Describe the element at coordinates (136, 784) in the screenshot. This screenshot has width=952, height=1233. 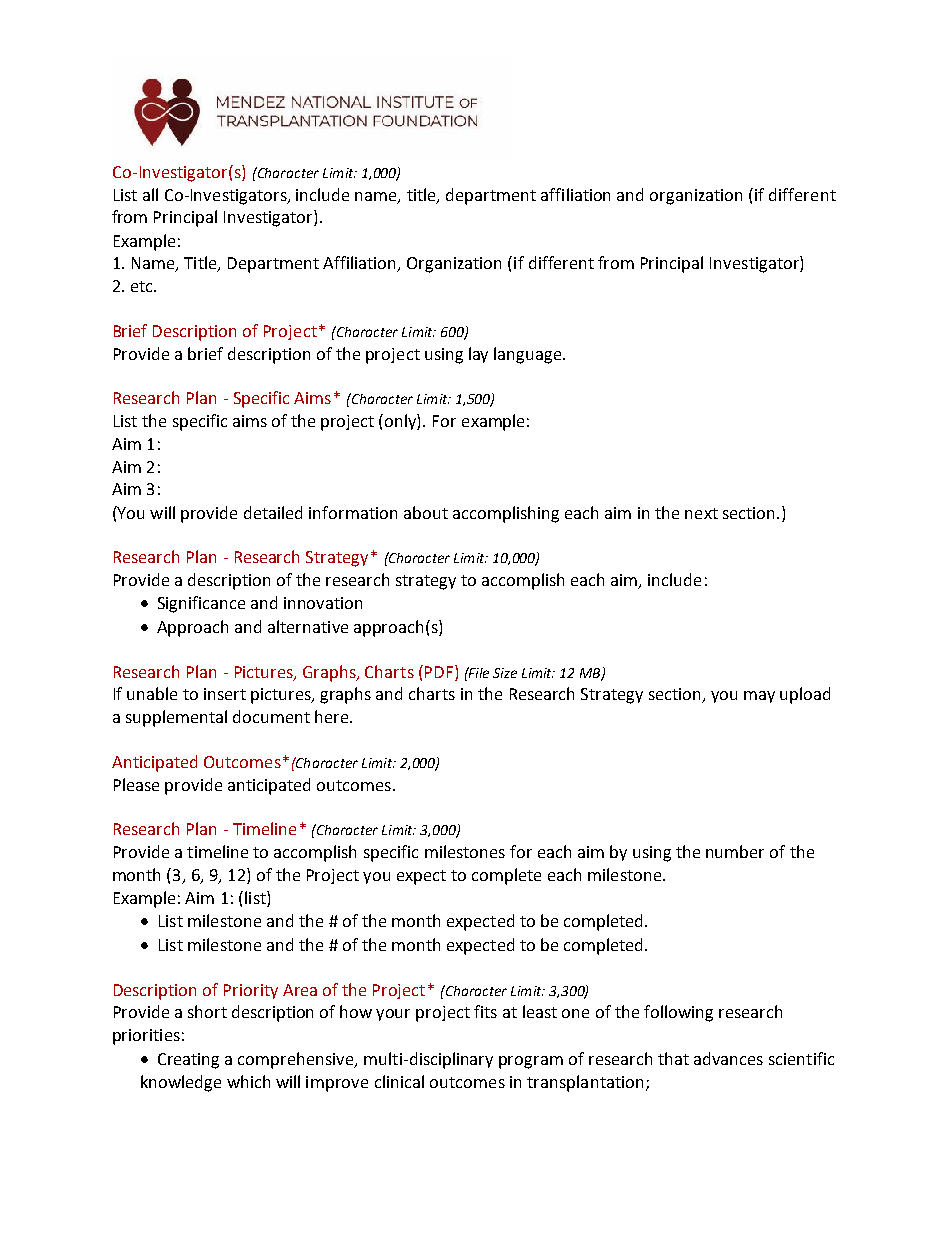
I see `Please` at that location.
